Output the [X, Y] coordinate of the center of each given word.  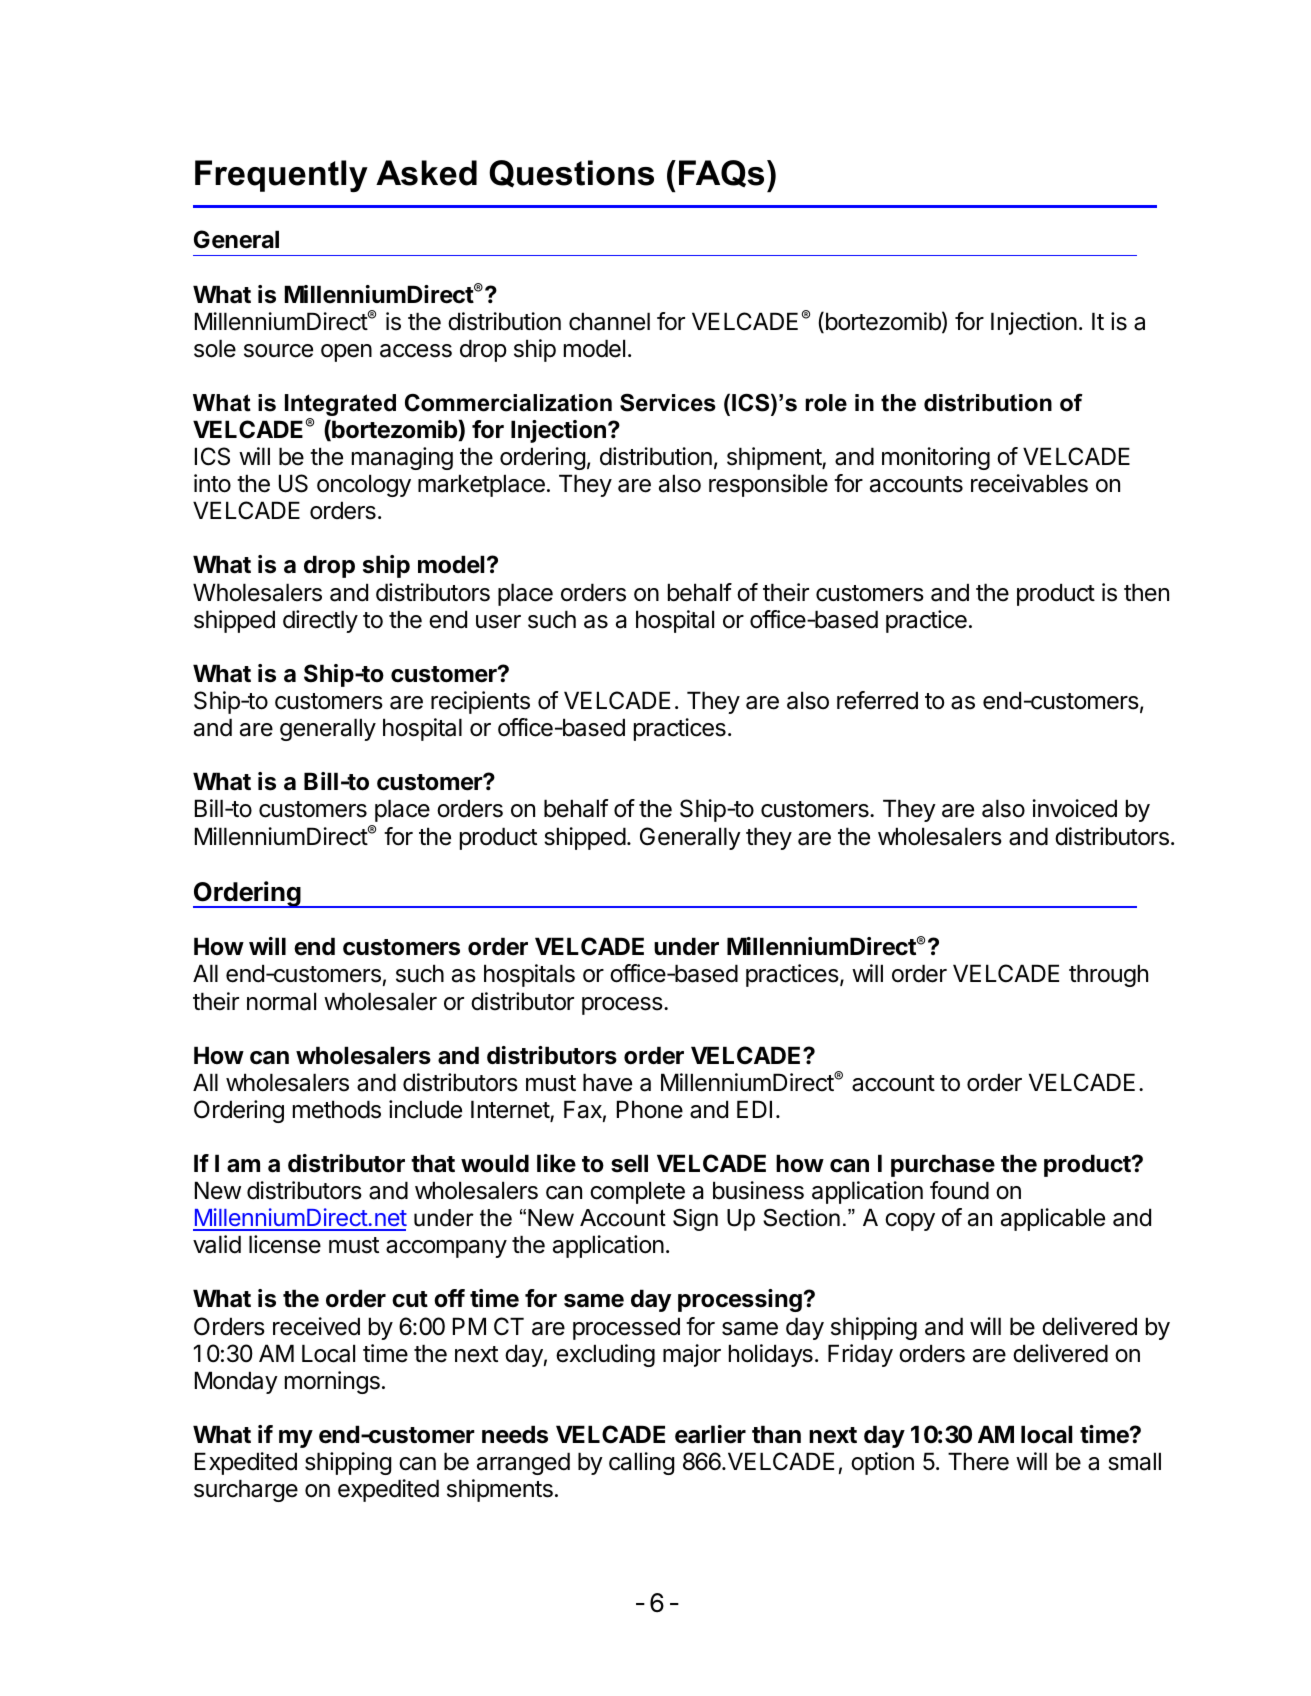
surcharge [246, 1490]
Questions [571, 174]
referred [877, 700]
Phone [650, 1109]
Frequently [281, 176]
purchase [943, 1165]
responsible [768, 485]
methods [337, 1109]
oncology [364, 485]
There [978, 1461]
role [826, 403]
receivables [1029, 483]
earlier [710, 1434]
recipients [480, 702]
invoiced [1074, 808]
